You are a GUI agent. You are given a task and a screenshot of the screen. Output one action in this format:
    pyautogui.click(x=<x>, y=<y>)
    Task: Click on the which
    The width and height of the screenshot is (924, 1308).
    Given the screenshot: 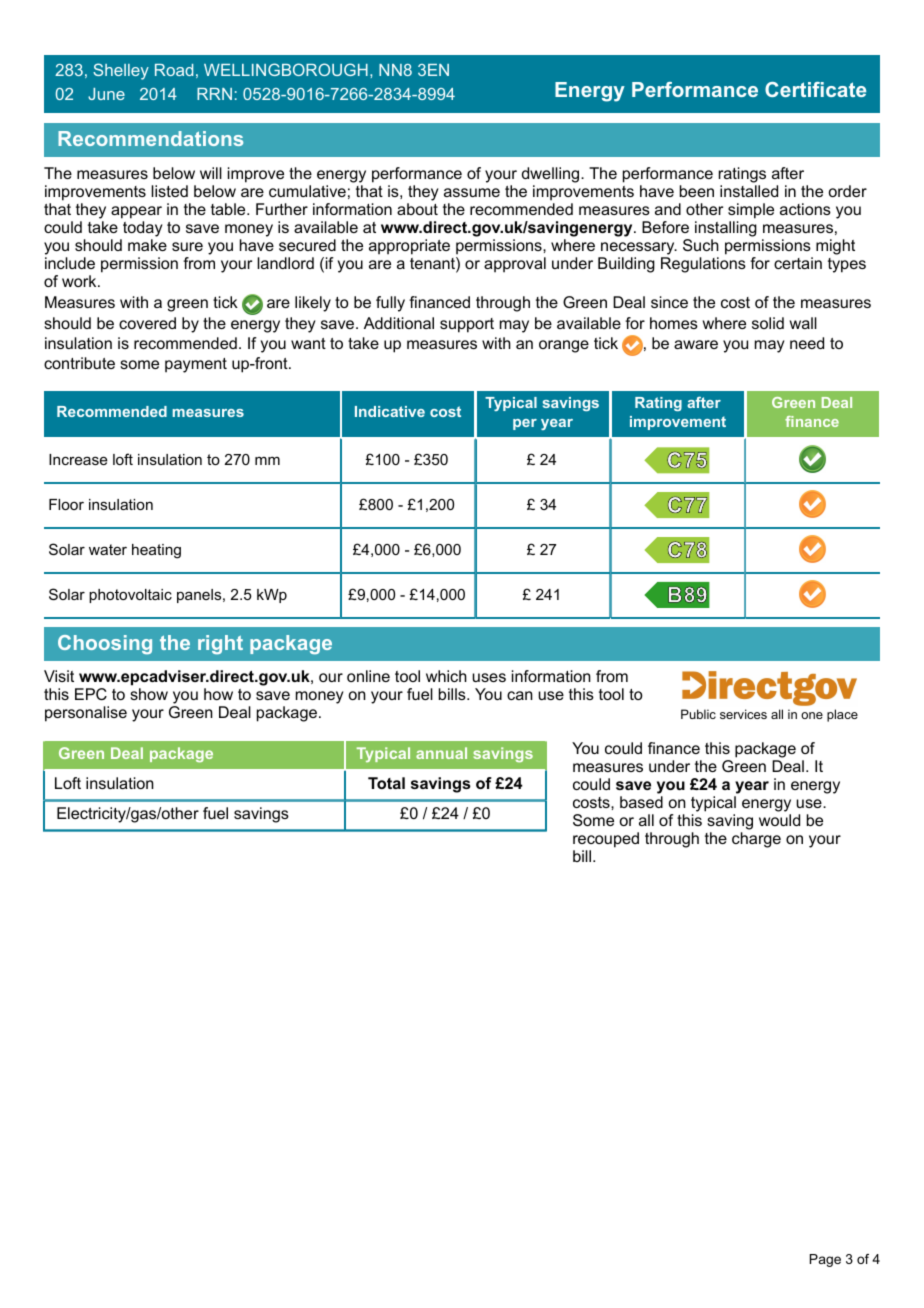 What is the action you would take?
    pyautogui.click(x=446, y=676)
